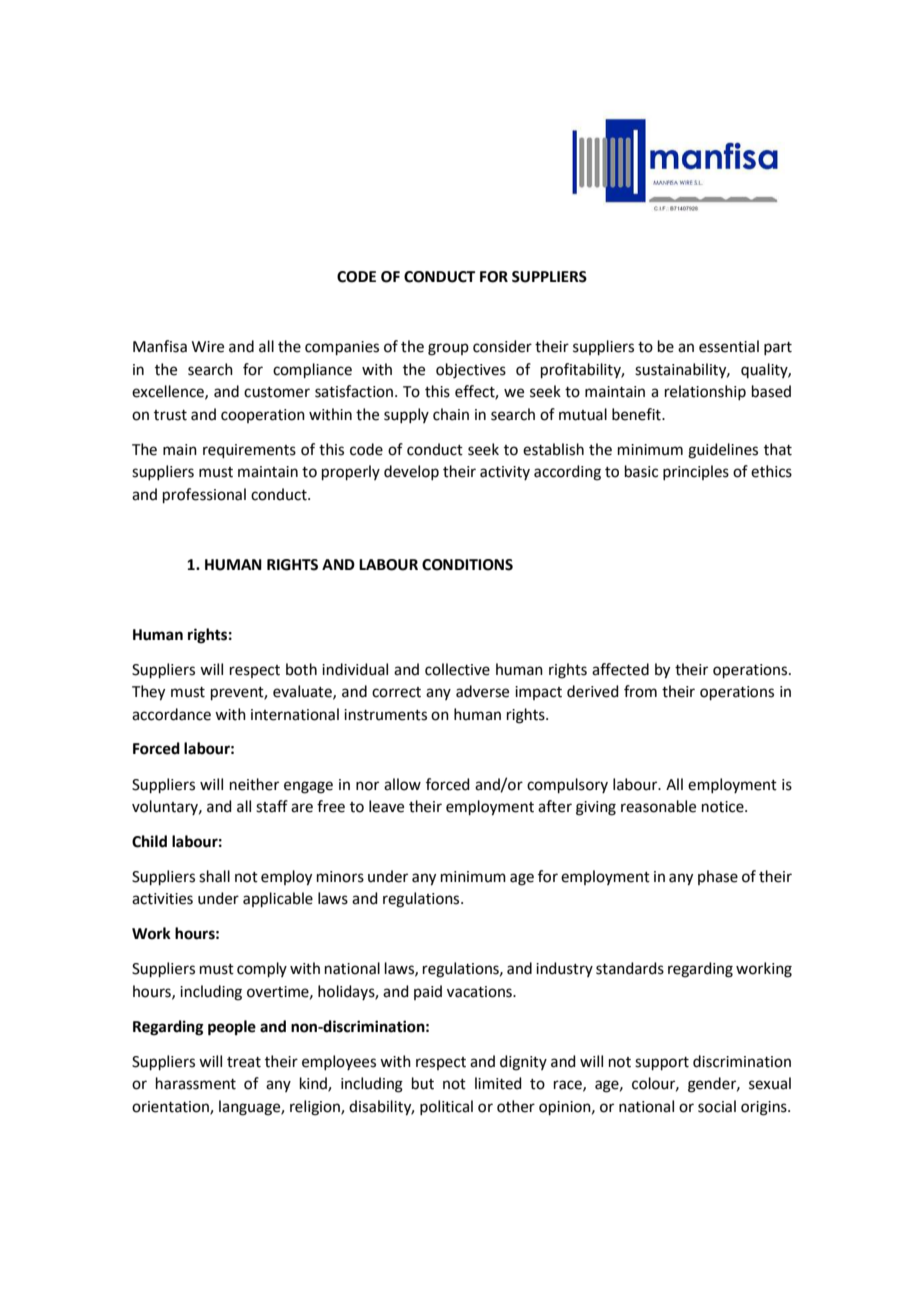 The height and width of the screenshot is (1308, 924). I want to click on both, so click(301, 669).
